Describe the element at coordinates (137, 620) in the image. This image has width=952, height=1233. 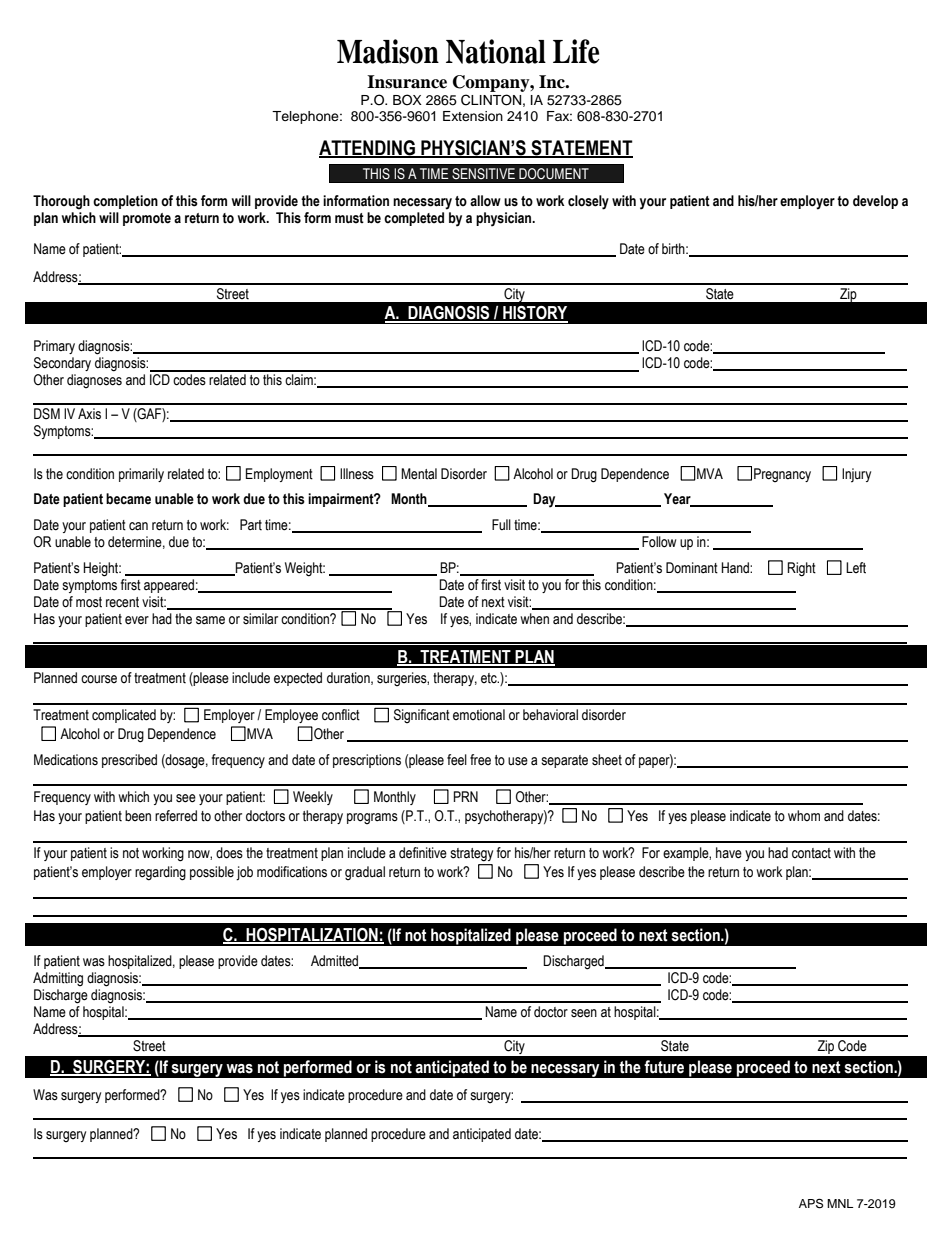
I see `ever` at that location.
